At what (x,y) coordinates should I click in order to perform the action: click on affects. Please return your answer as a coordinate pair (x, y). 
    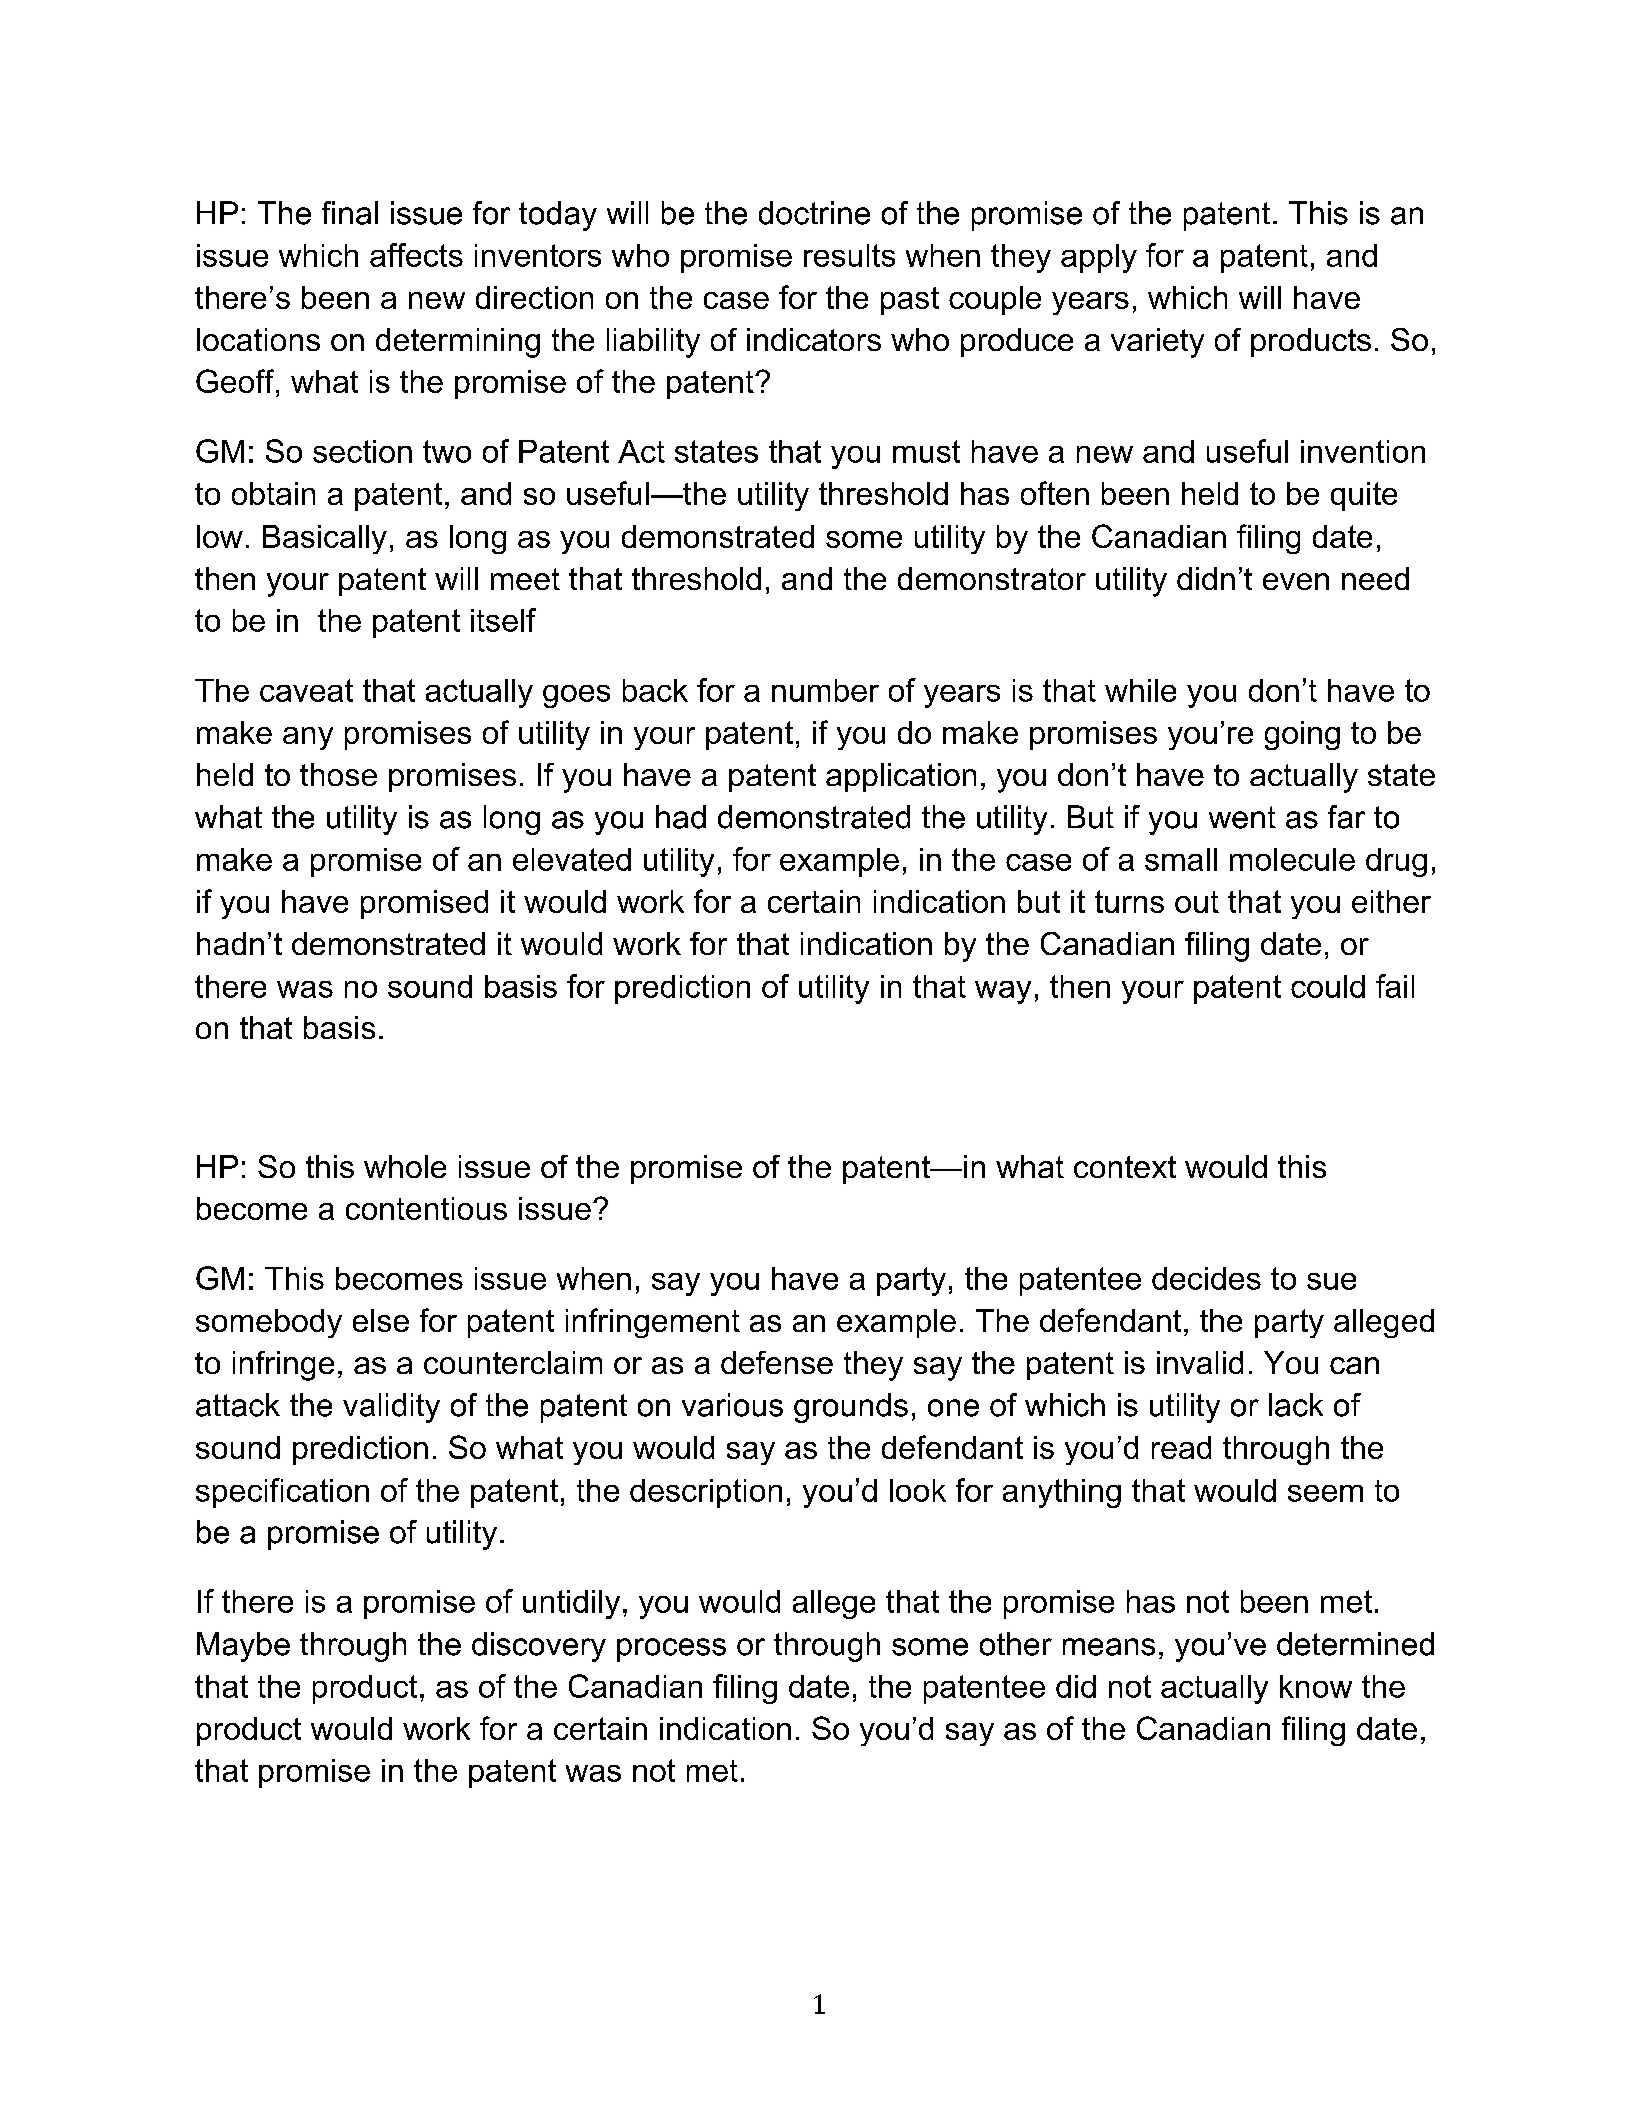
    Looking at the image, I should click on (416, 255).
